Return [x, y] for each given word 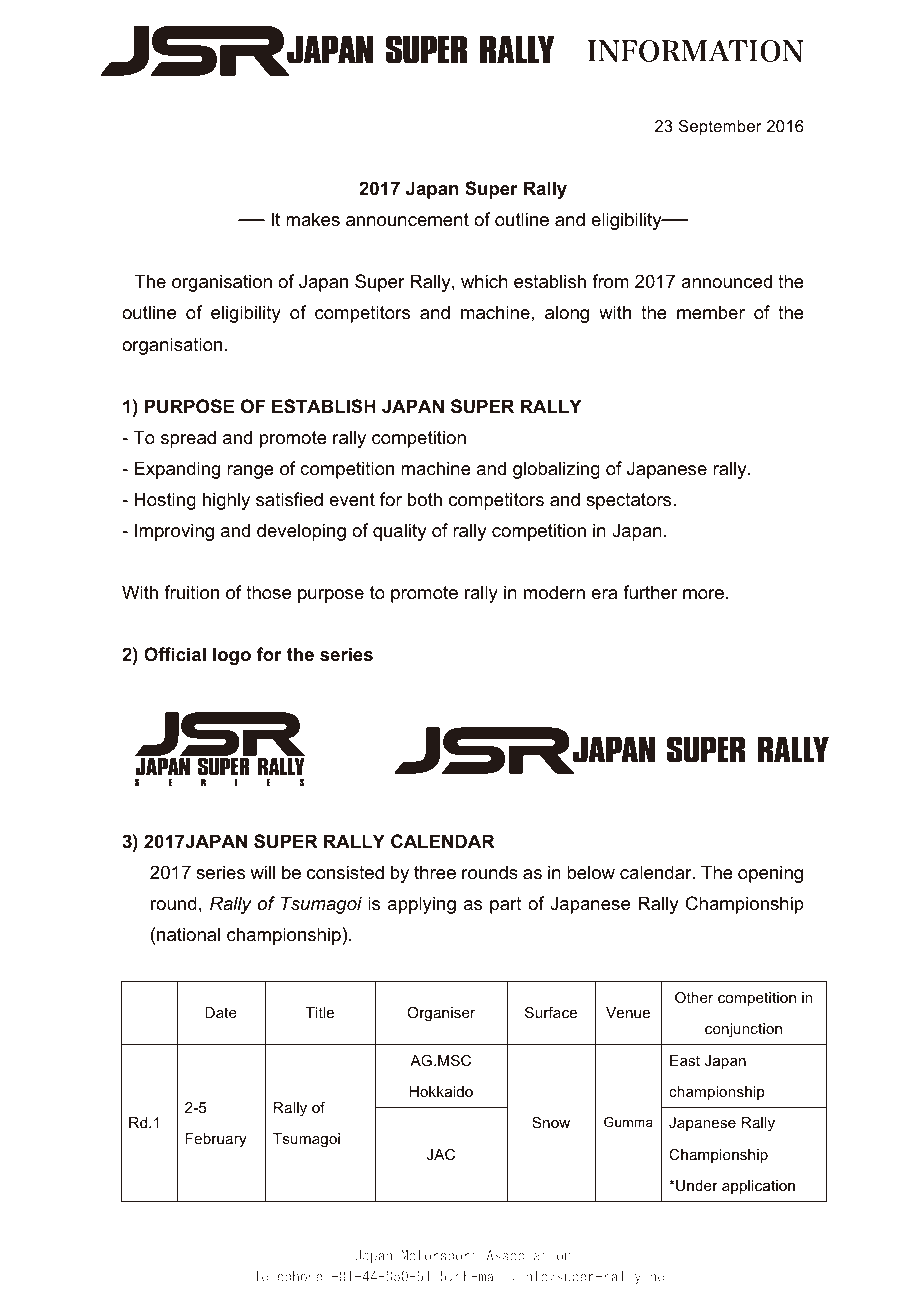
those [268, 592]
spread [188, 439]
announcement [407, 220]
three [435, 872]
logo [232, 656]
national [188, 934]
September [720, 127]
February [216, 1140]
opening [770, 874]
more [705, 594]
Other [694, 997]
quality [399, 532]
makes [313, 219]
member [711, 312]
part [506, 905]
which [484, 281]
